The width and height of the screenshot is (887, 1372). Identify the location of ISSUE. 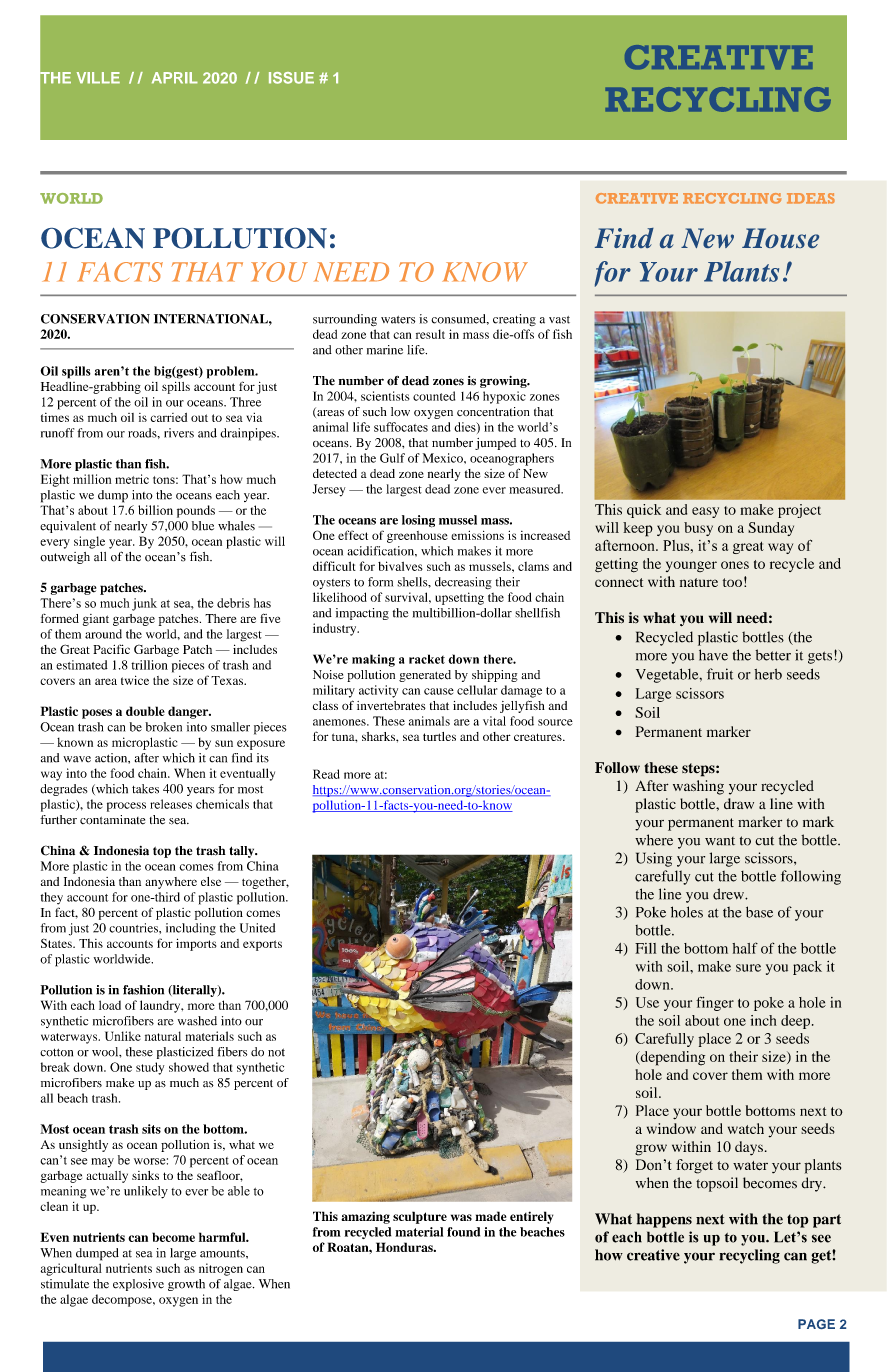
(291, 78).
